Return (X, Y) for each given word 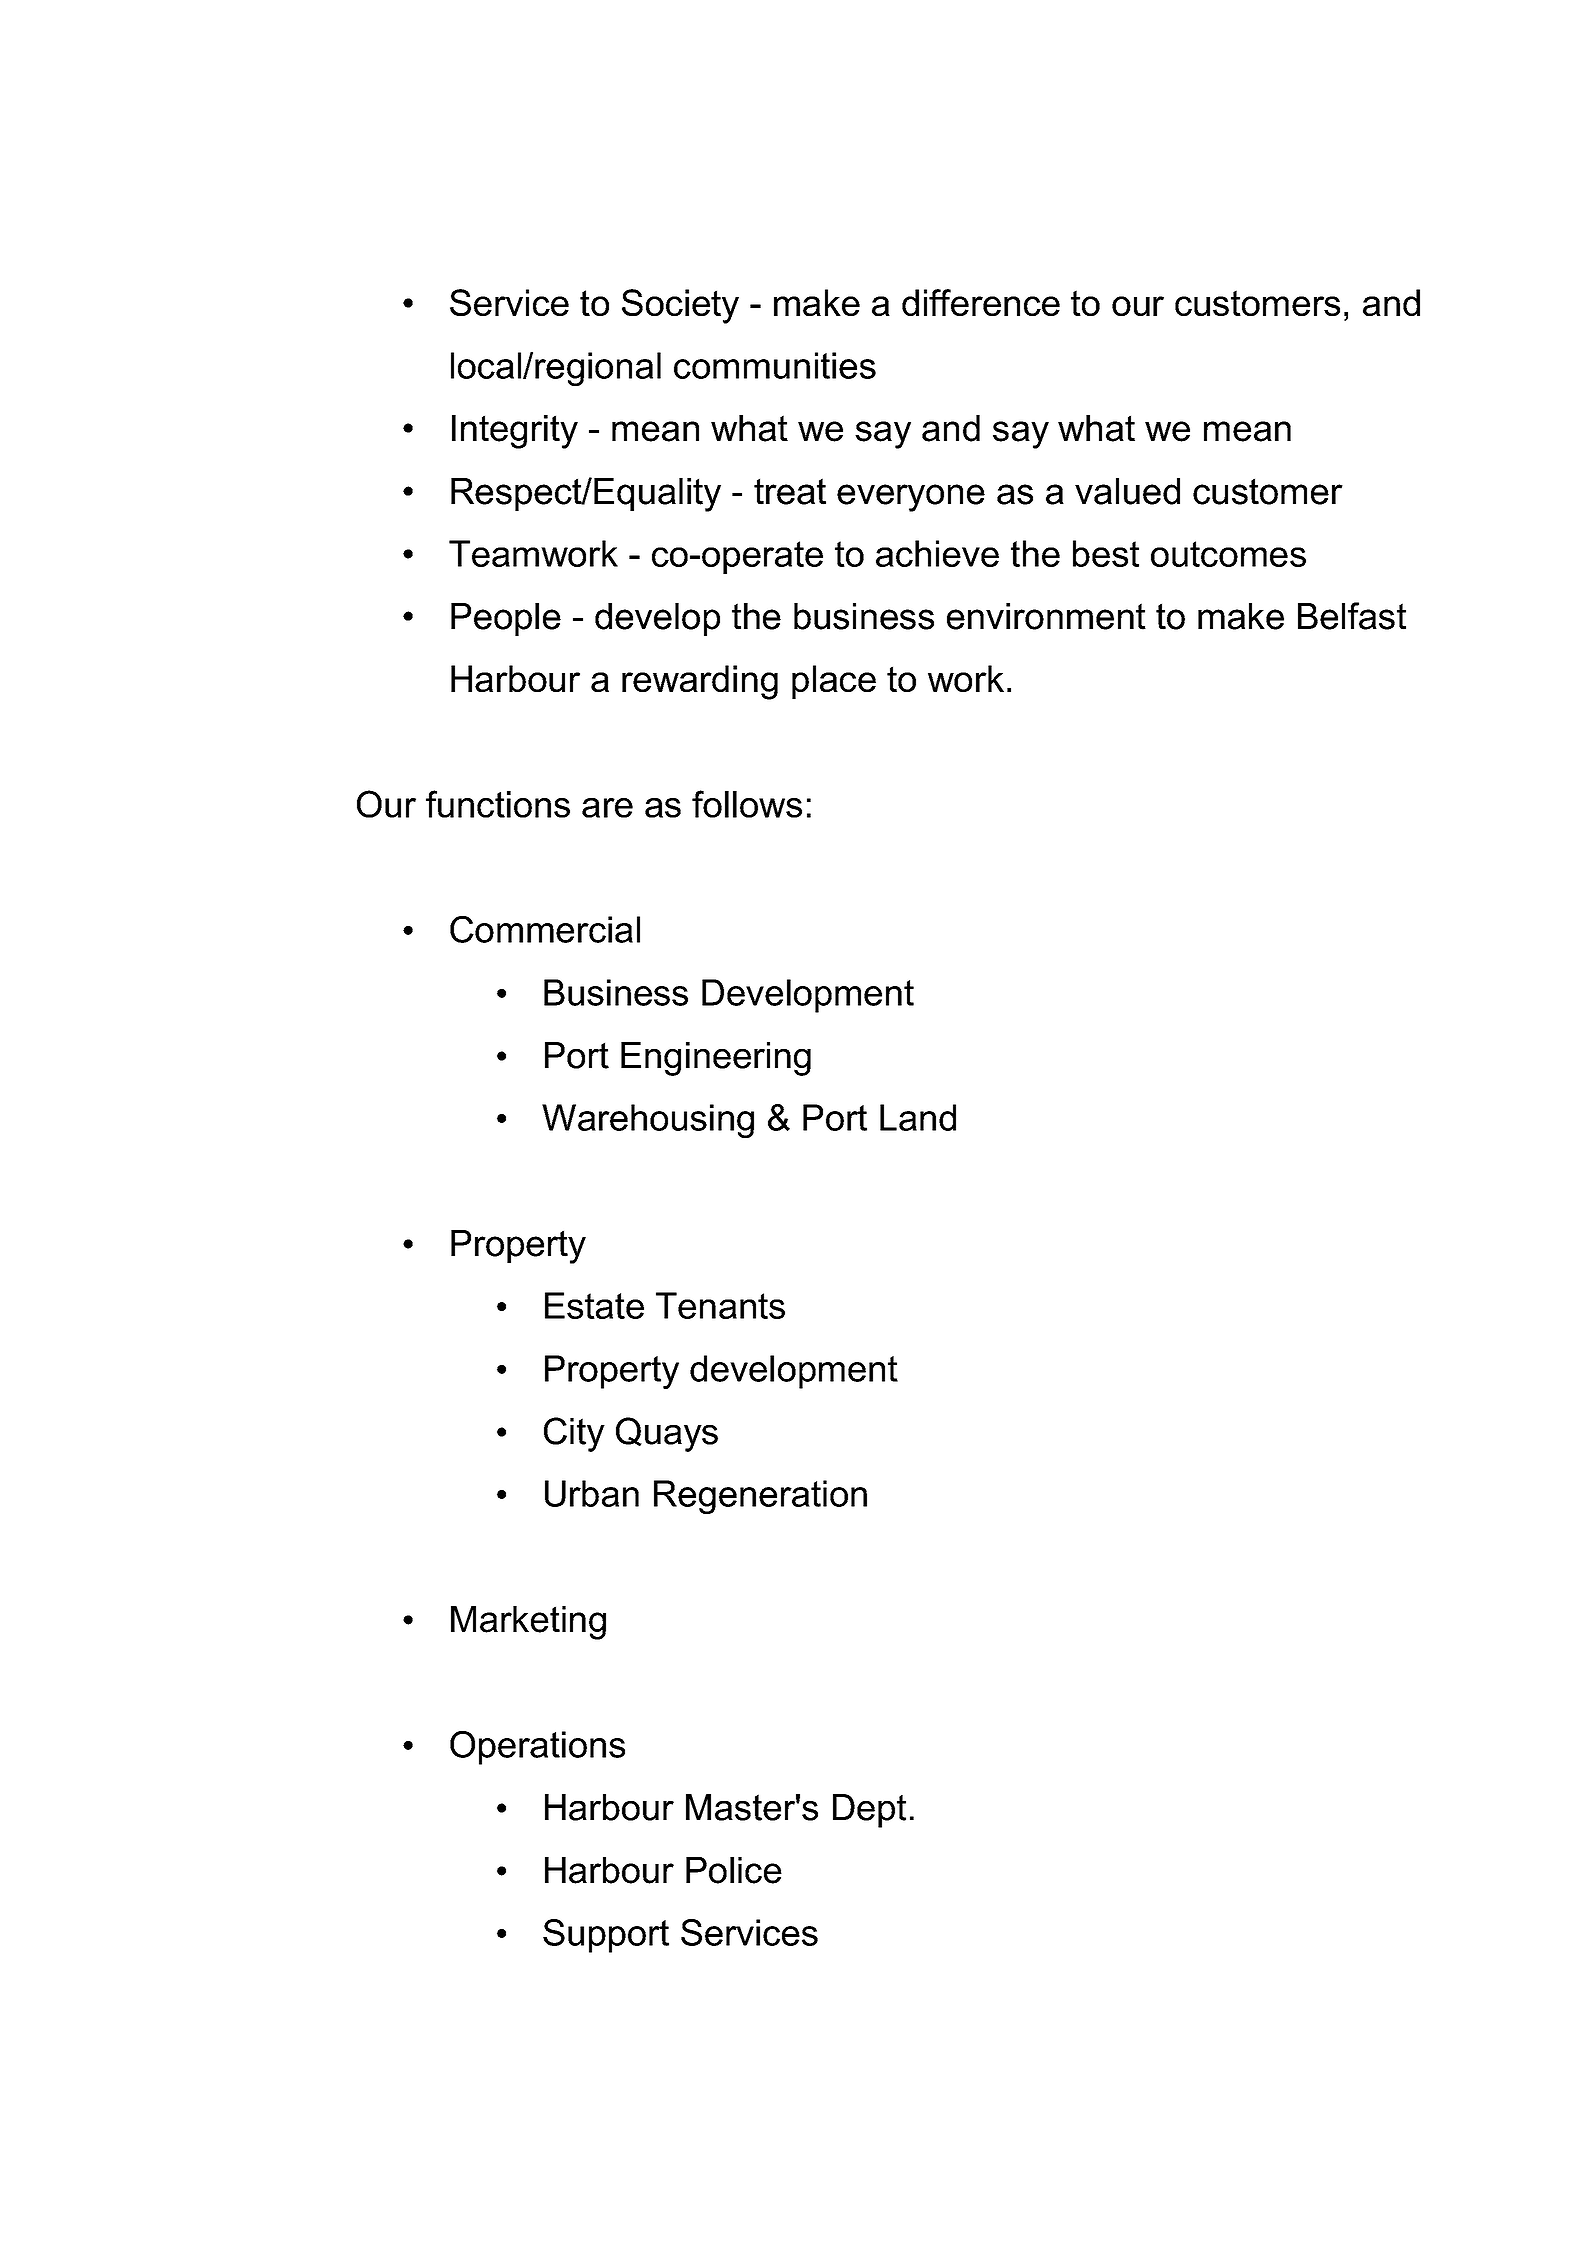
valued (1127, 491)
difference (981, 302)
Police (734, 1870)
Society (680, 306)
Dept (869, 1811)
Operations (537, 1748)
